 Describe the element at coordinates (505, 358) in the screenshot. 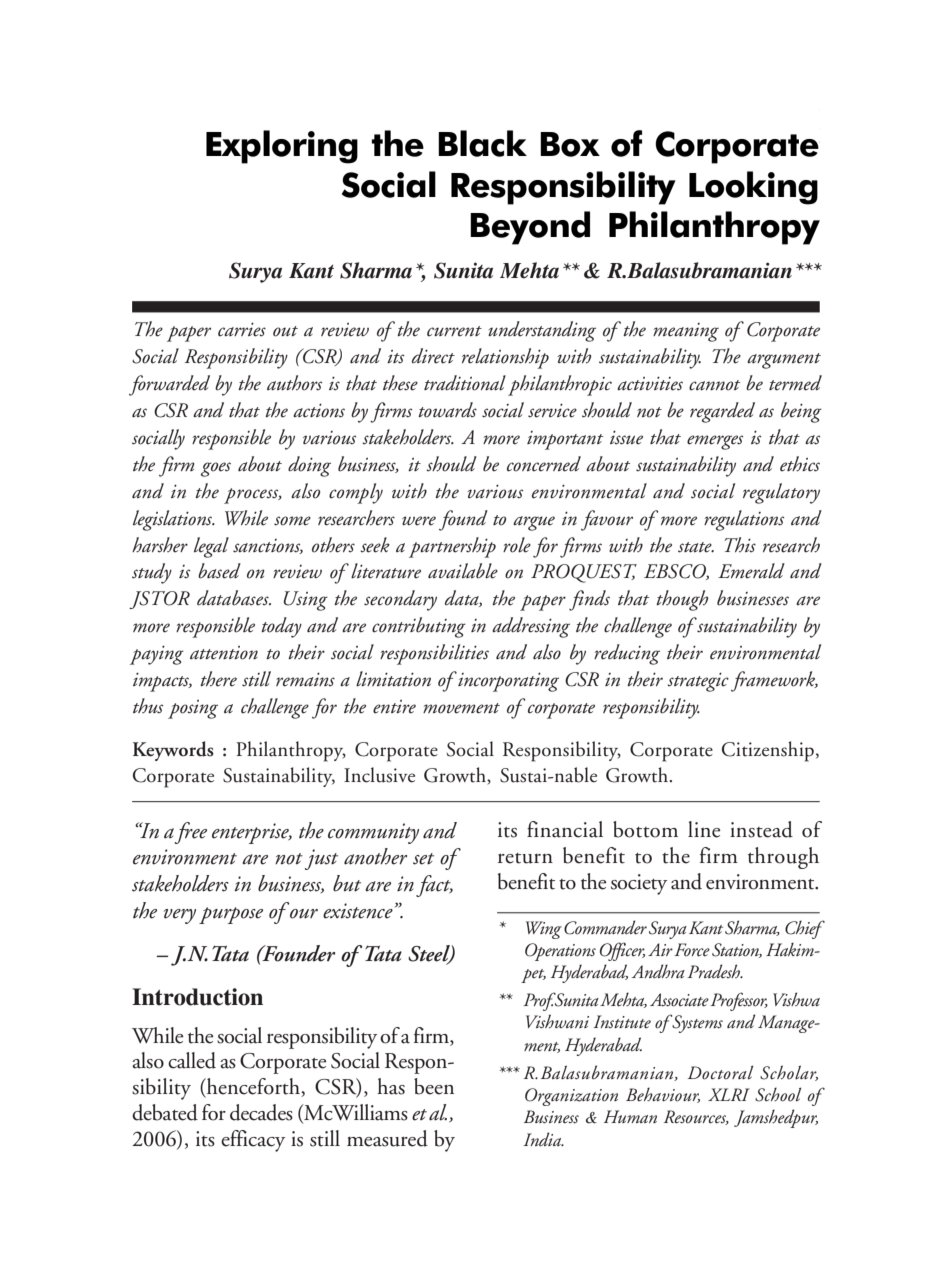

I see `relationship` at that location.
